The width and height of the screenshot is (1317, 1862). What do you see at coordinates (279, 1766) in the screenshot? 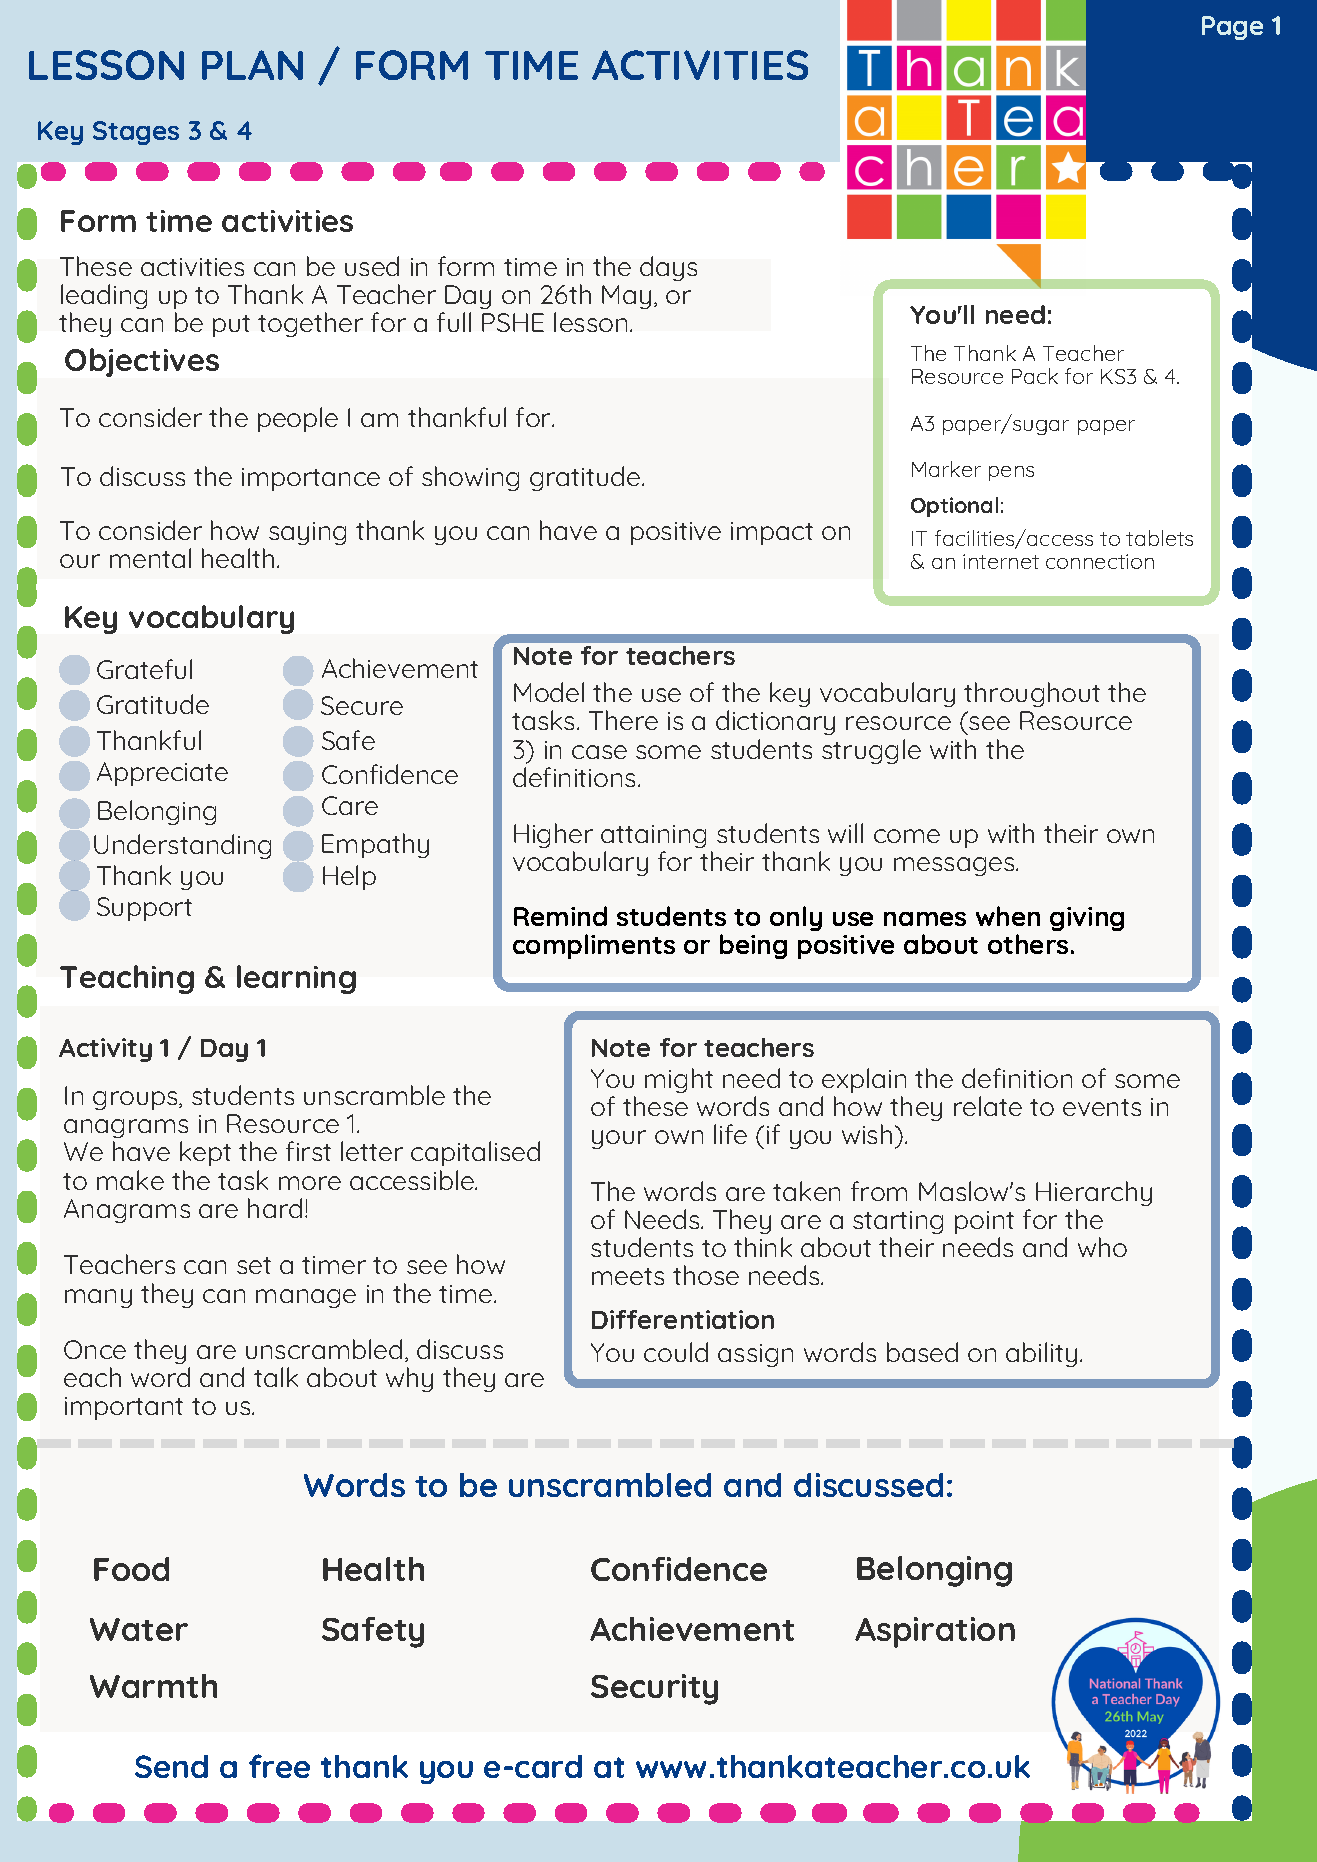
I see `free` at bounding box center [279, 1766].
